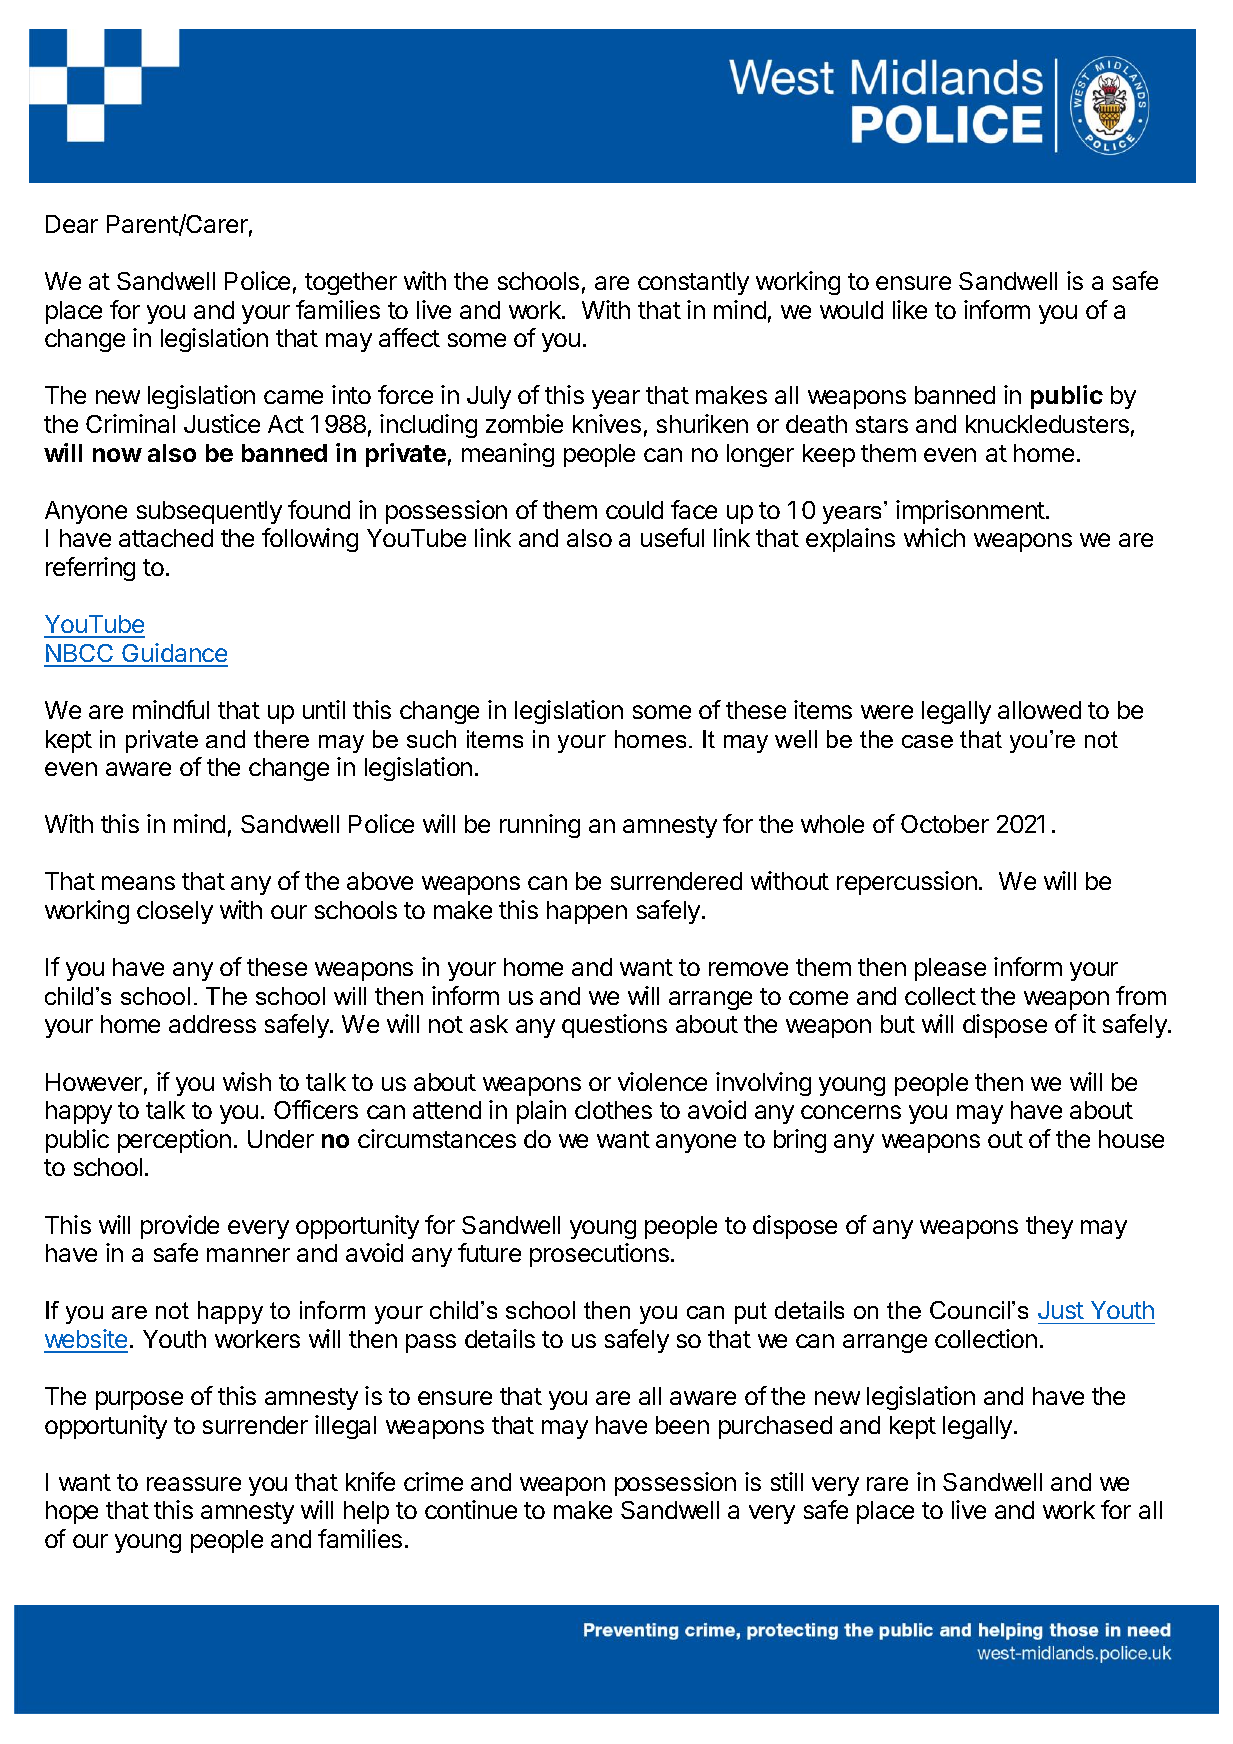 Image resolution: width=1233 pixels, height=1744 pixels. I want to click on constantly, so click(693, 283).
